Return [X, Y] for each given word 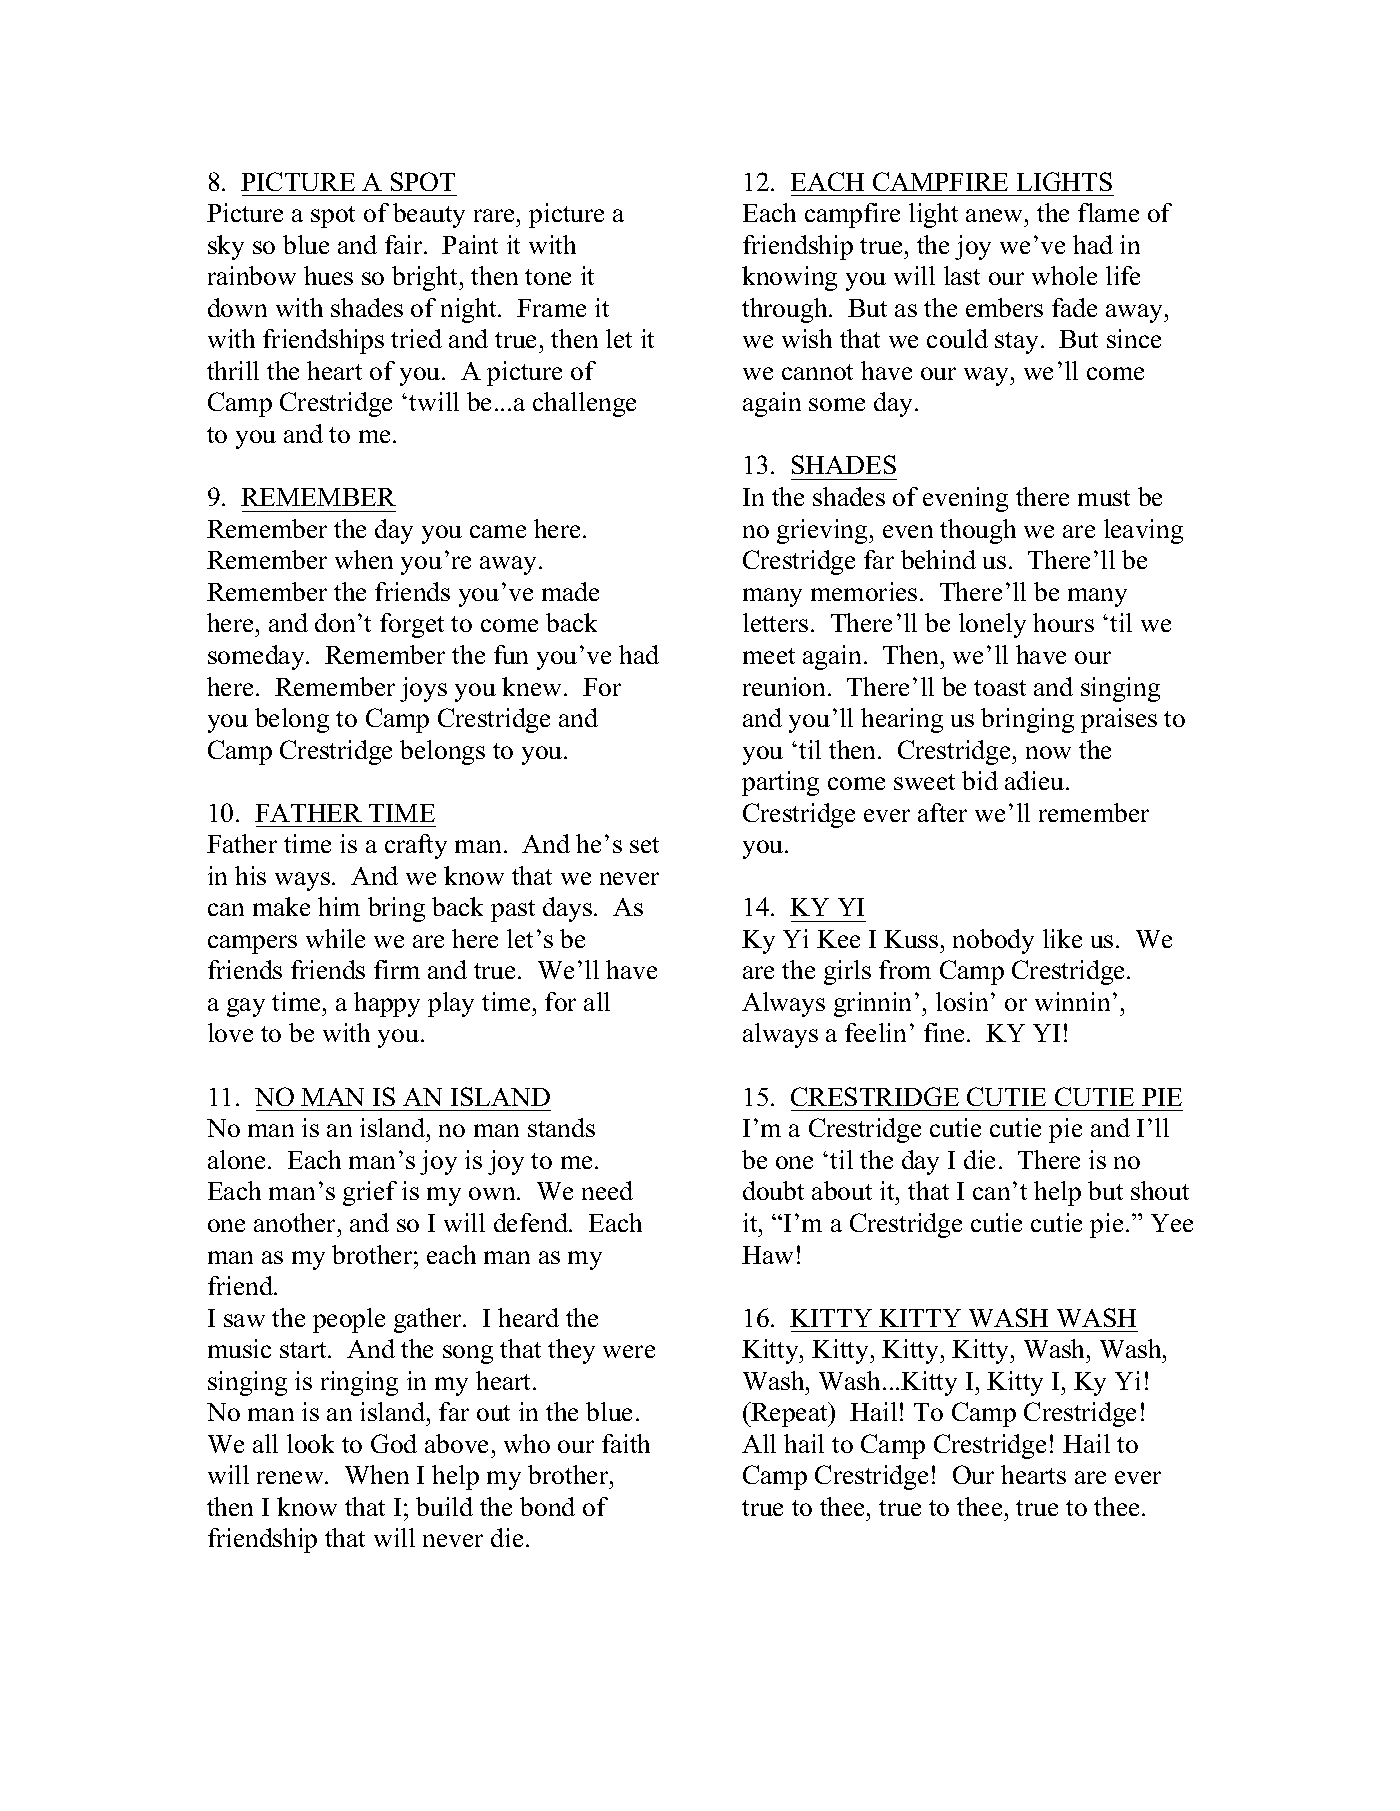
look [310, 1443]
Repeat [790, 1414]
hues [328, 275]
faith [626, 1443]
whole [1064, 275]
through [786, 310]
